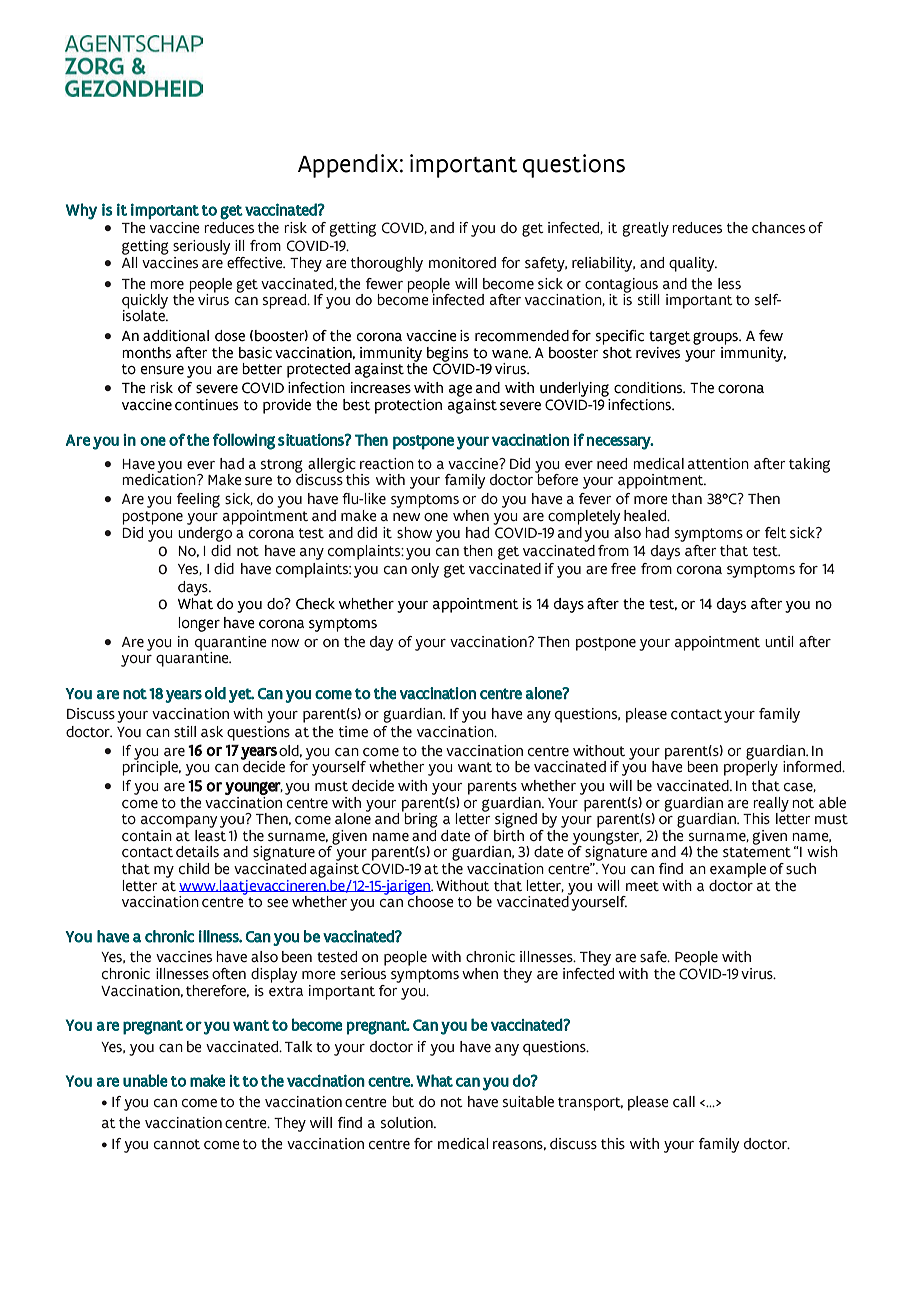  Describe the element at coordinates (779, 642) in the screenshot. I see `until` at that location.
